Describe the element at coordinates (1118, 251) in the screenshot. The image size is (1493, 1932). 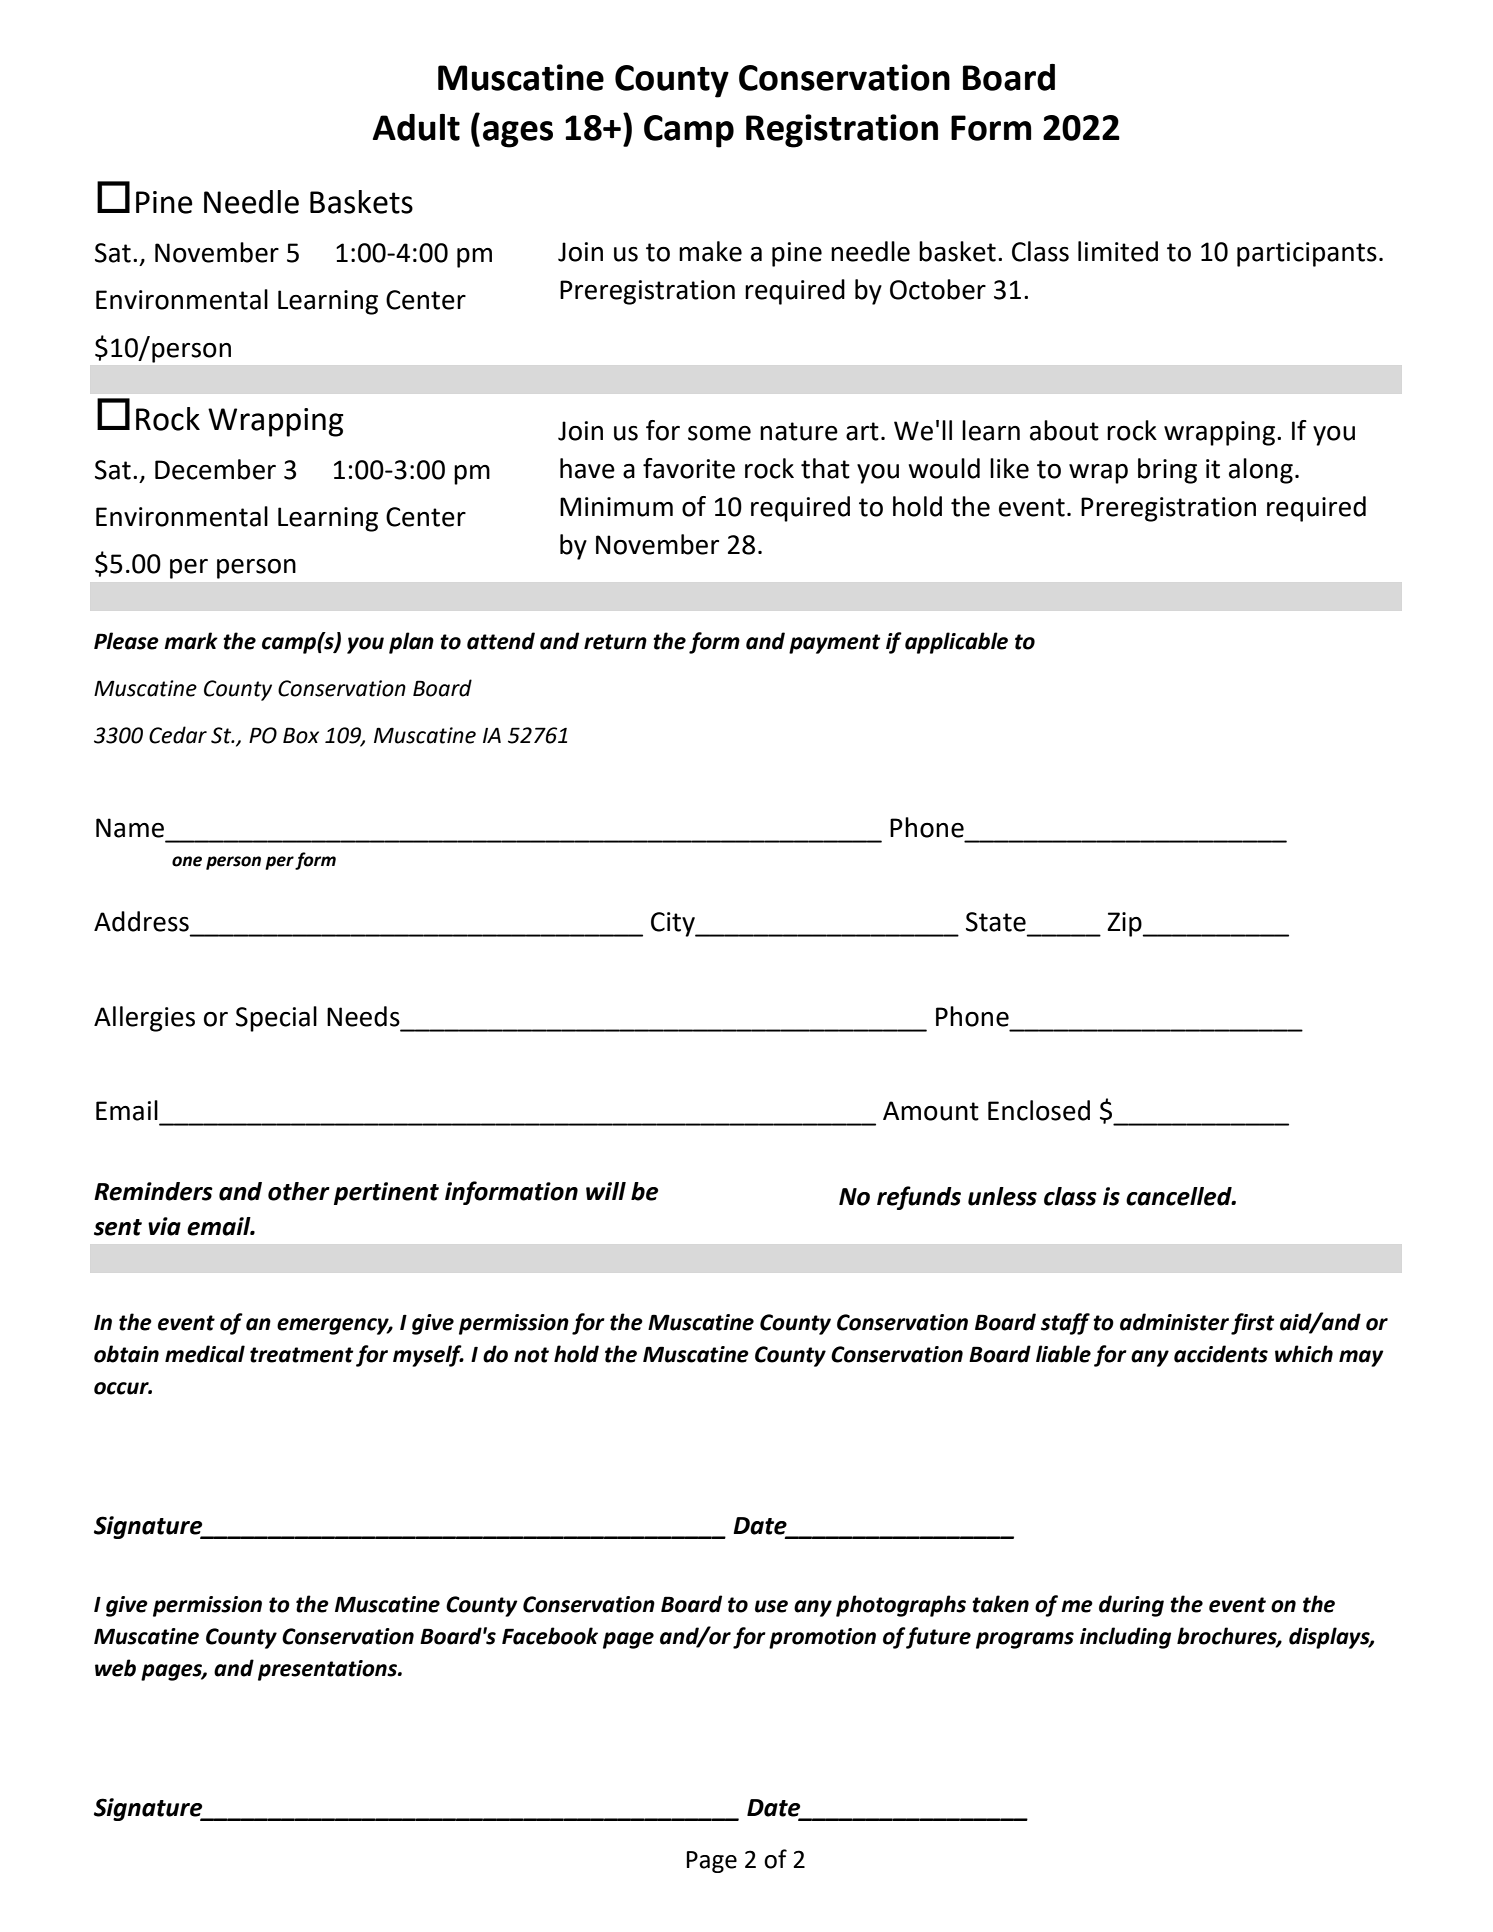
I see `limited` at that location.
